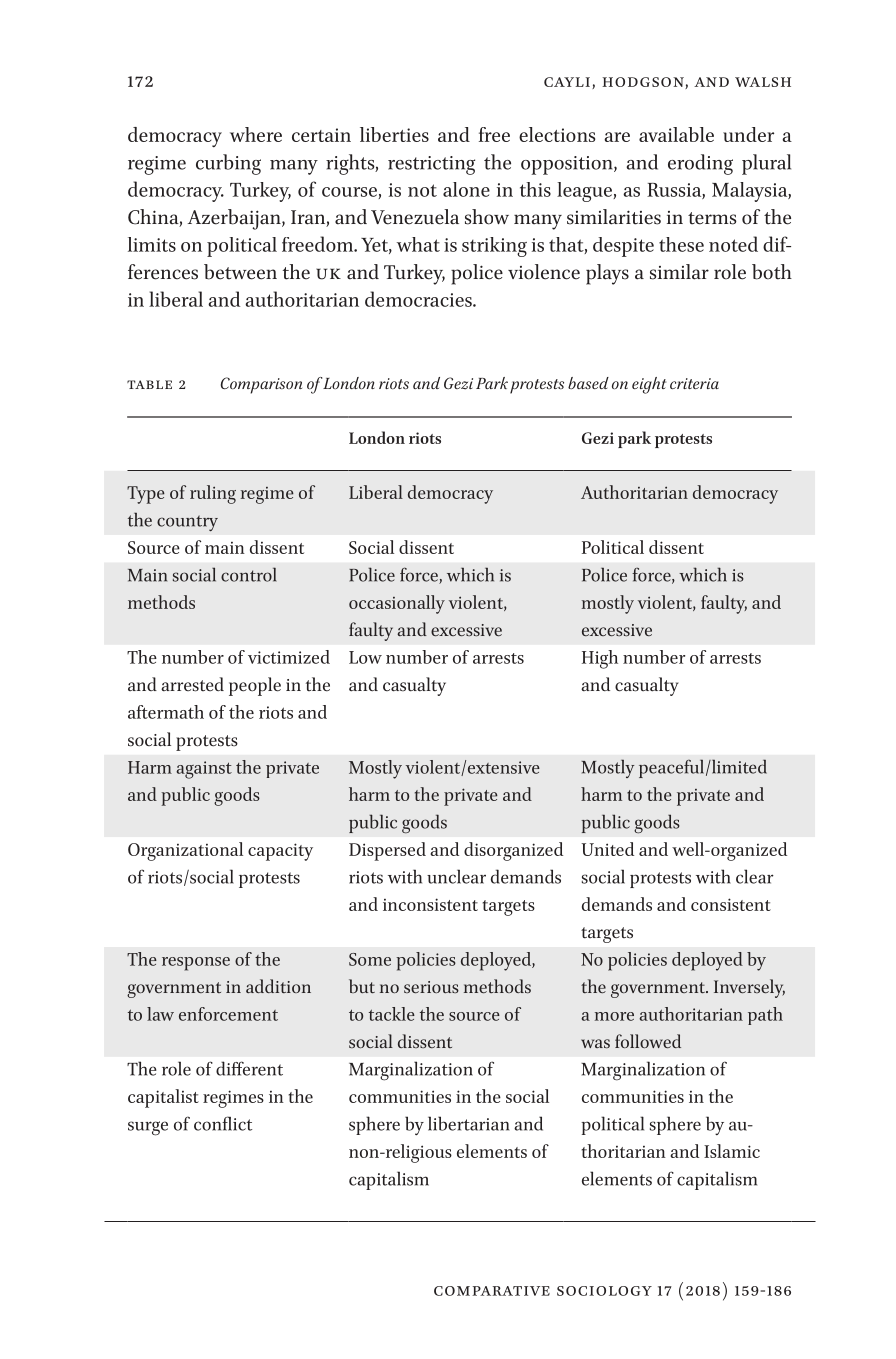 This screenshot has width=896, height=1359. Describe the element at coordinates (694, 383) in the screenshot. I see `criteria` at that location.
